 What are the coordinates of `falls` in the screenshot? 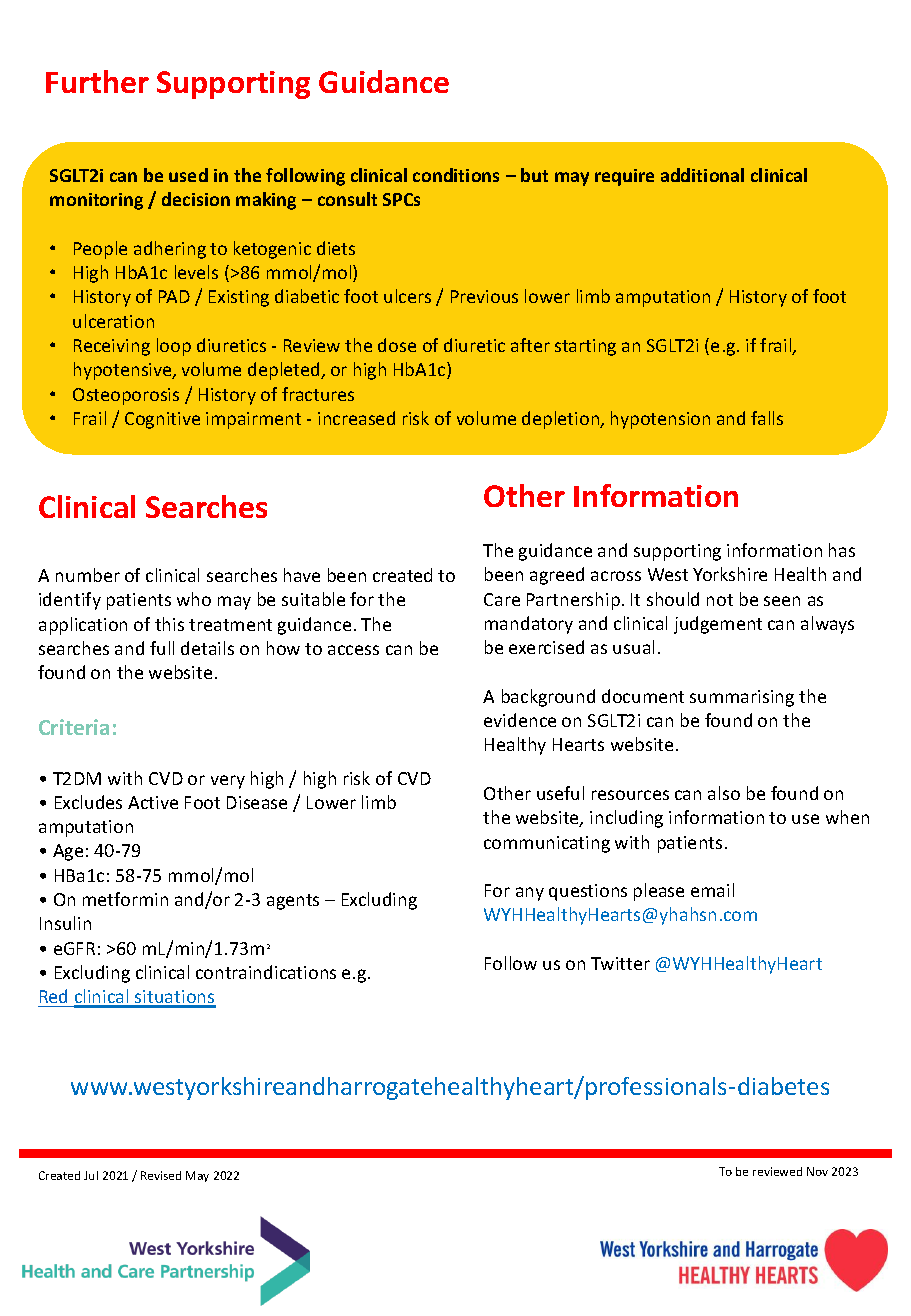 It's located at (767, 418).
